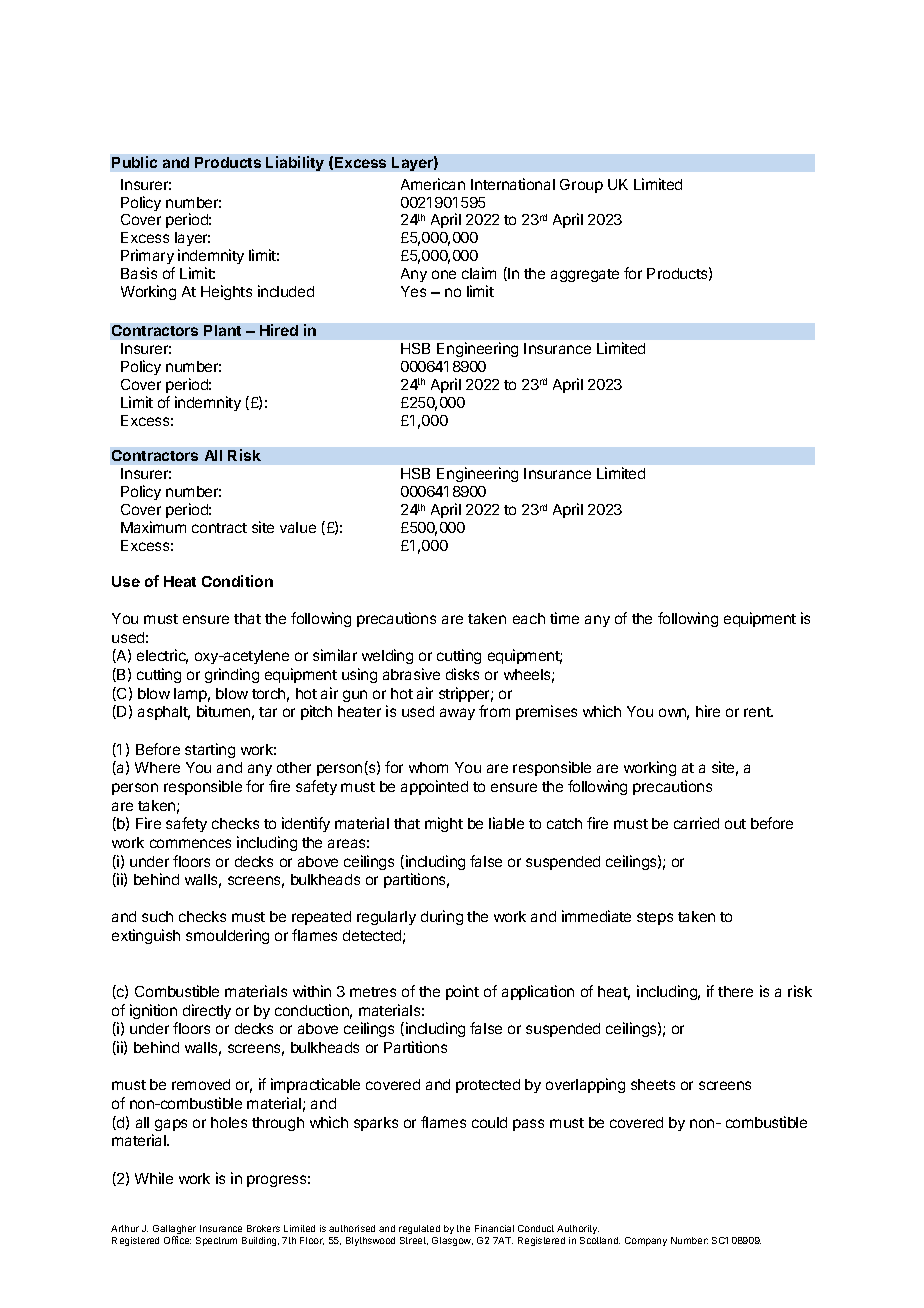 The height and width of the screenshot is (1308, 924). Describe the element at coordinates (585, 275) in the screenshot. I see `aggregate` at that location.
